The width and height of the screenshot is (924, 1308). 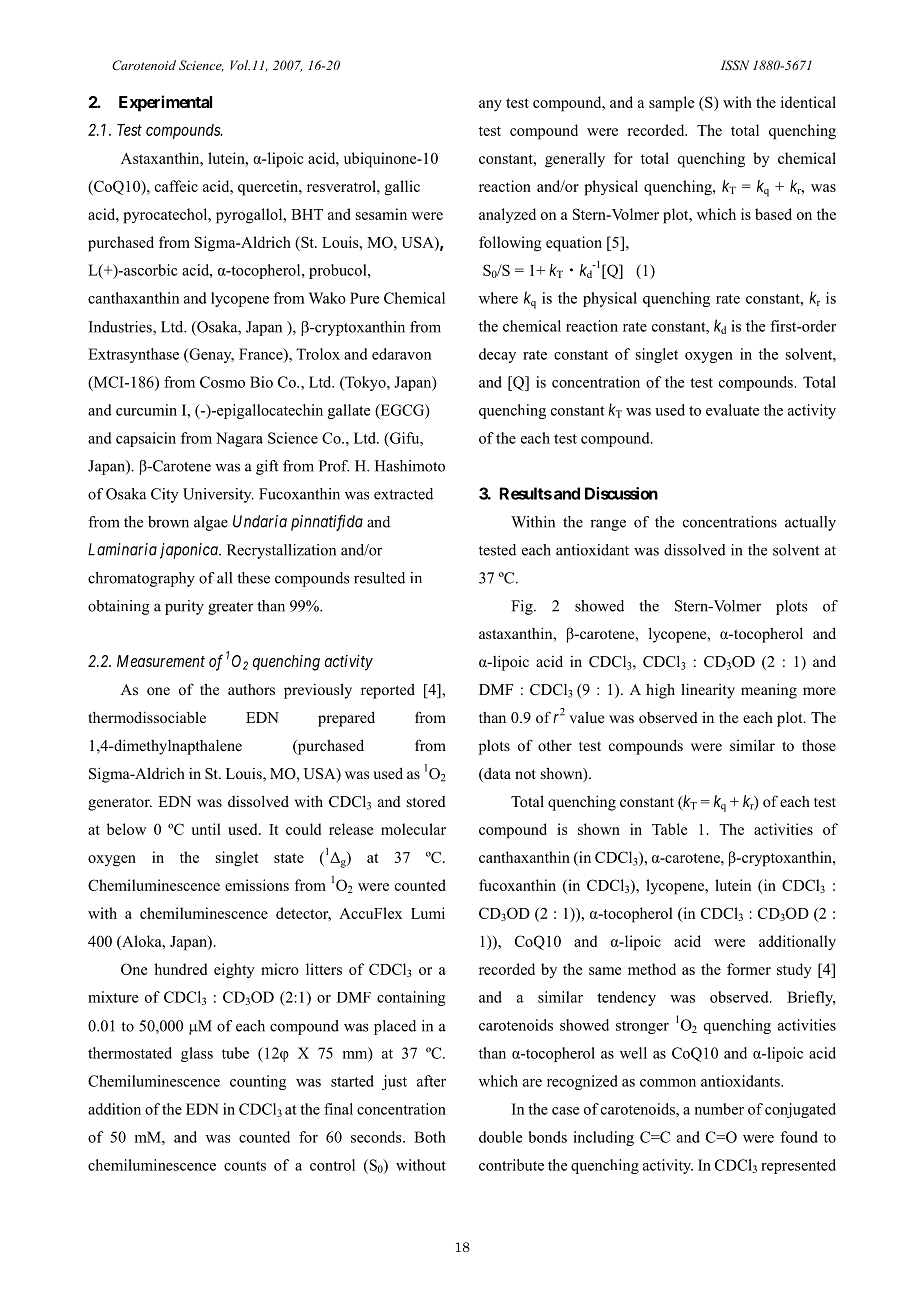 I want to click on double, so click(x=500, y=1137).
